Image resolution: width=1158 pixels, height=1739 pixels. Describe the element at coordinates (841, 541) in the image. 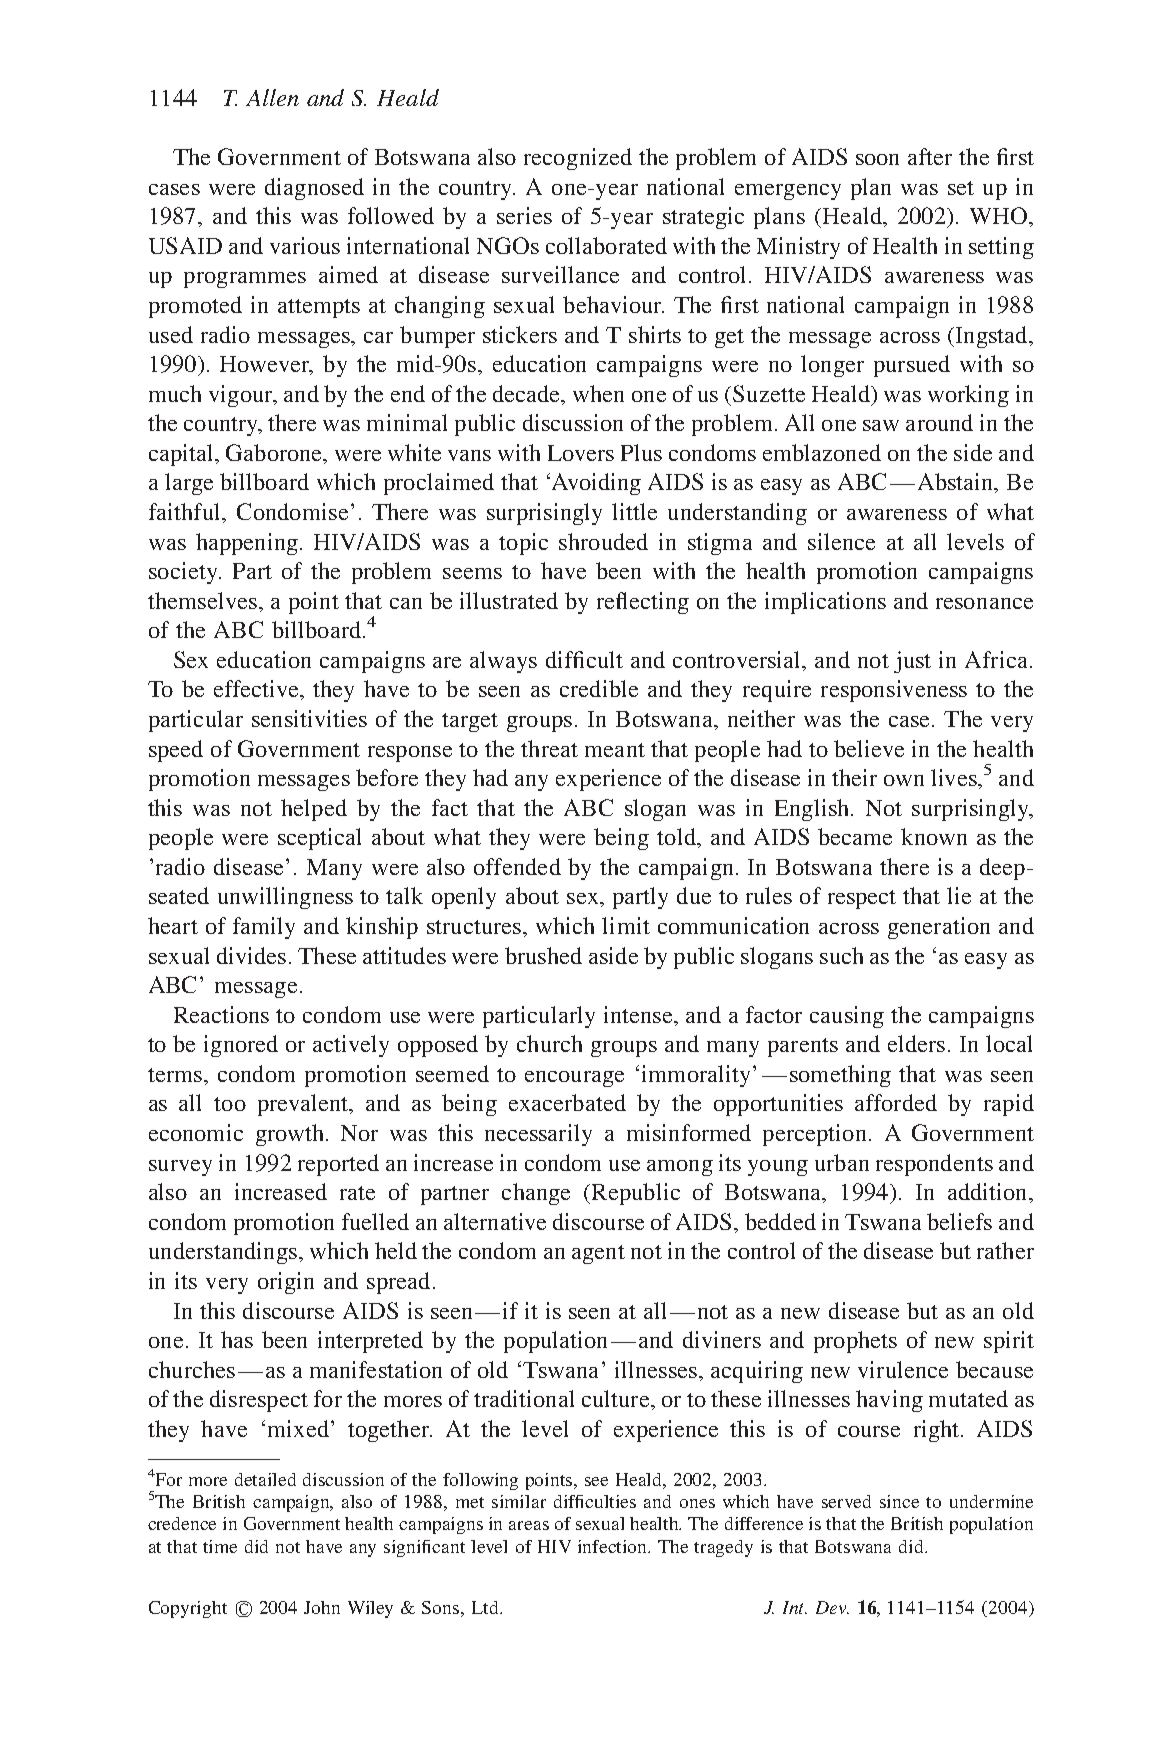

I see `silence` at that location.
